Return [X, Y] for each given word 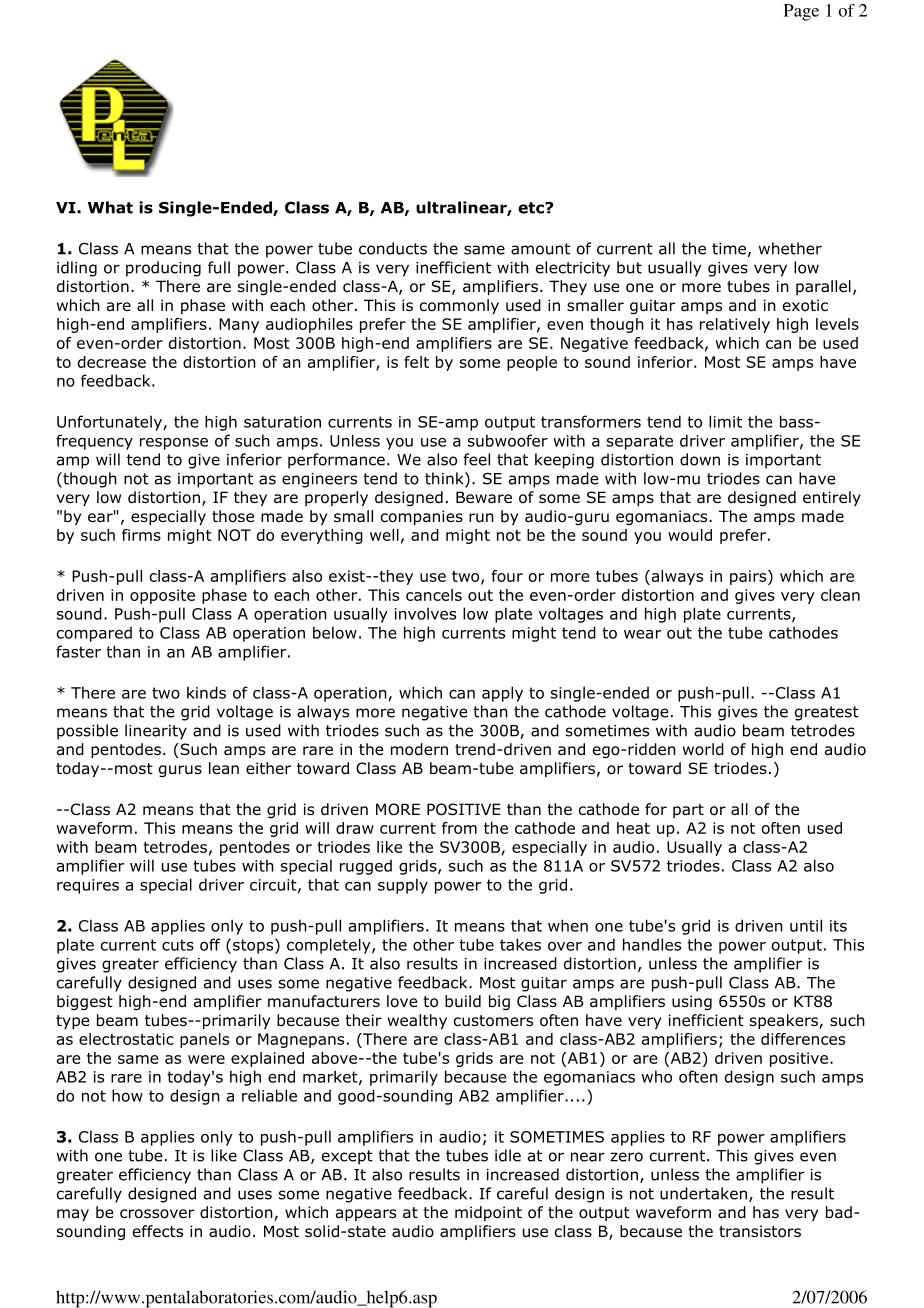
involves [425, 613]
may [73, 1215]
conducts [393, 248]
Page [801, 12]
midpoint [488, 1213]
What [110, 207]
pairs [749, 577]
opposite [162, 596]
